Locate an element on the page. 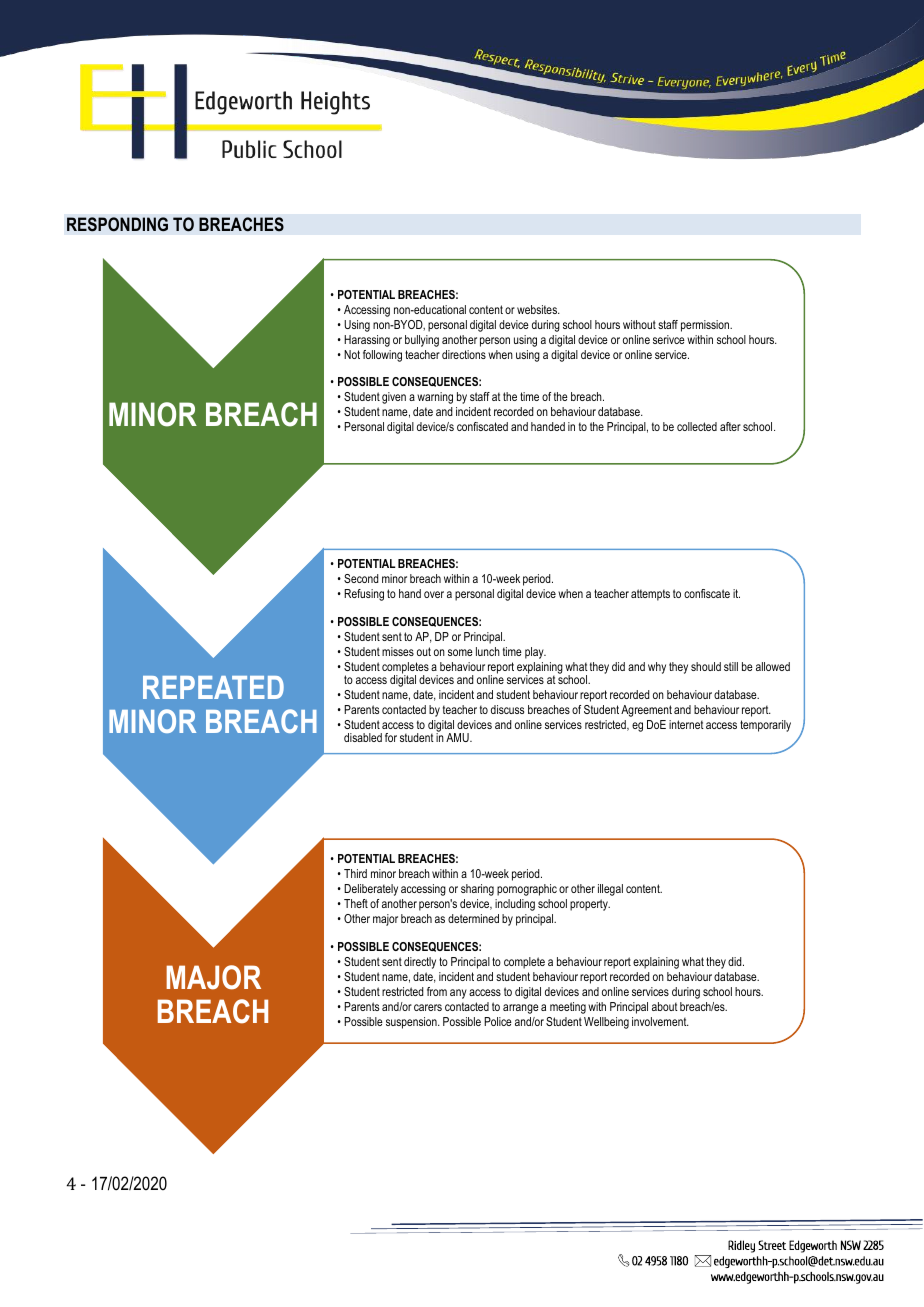 This image has width=924, height=1307. AMU is located at coordinates (458, 737).
